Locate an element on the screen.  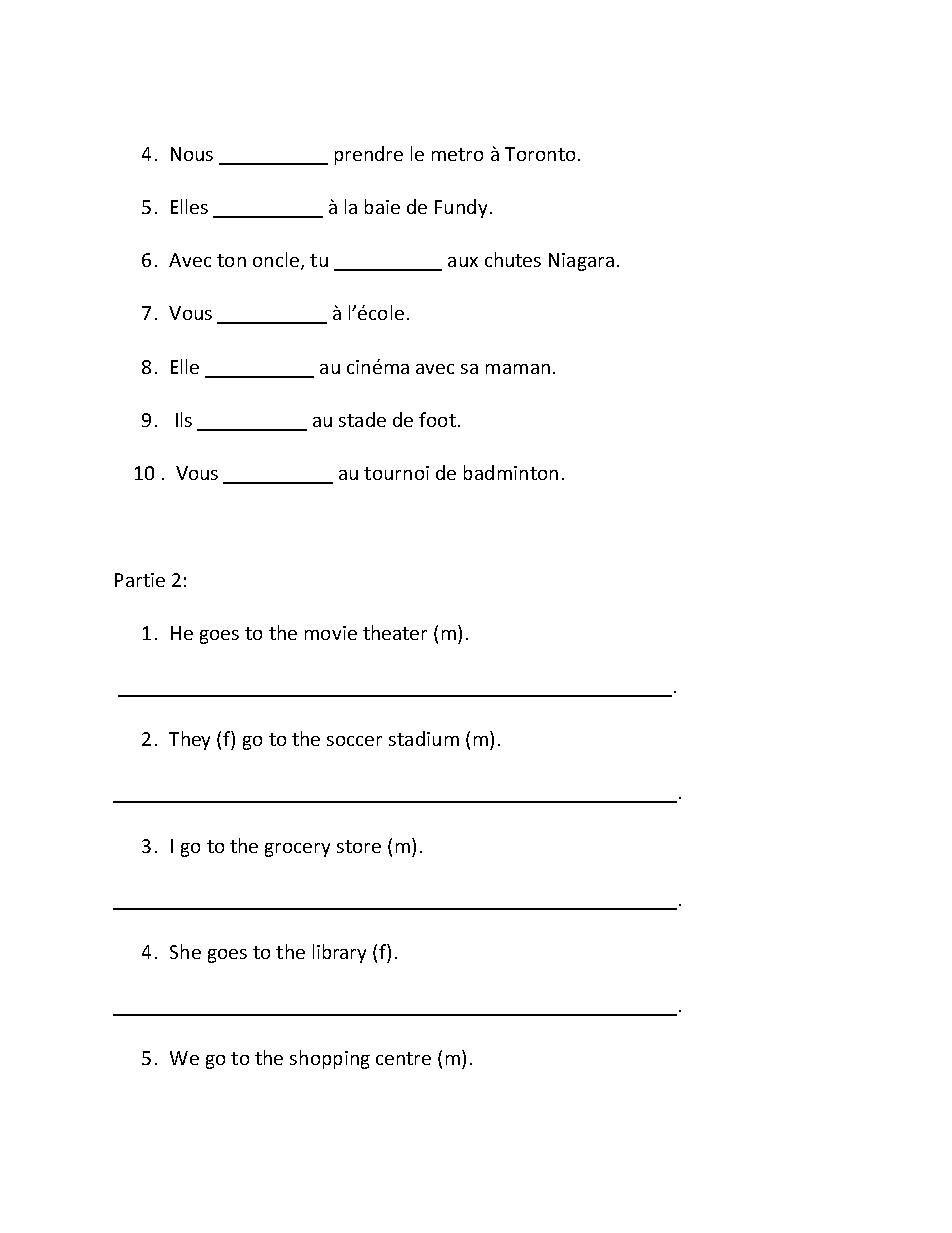
prendre is located at coordinates (369, 155).
